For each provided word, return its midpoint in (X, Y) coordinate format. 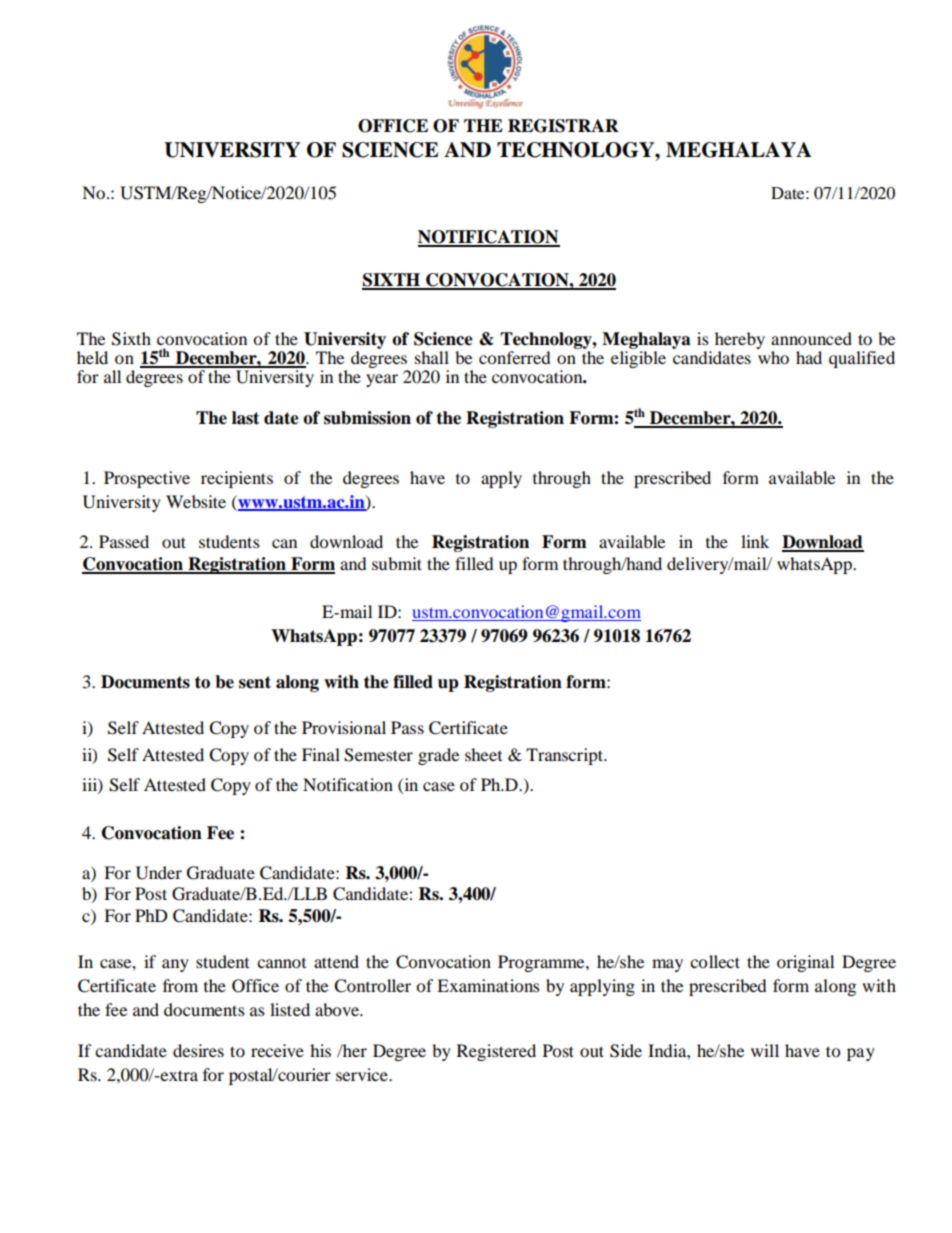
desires (198, 1050)
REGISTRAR (563, 126)
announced (811, 338)
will (765, 1050)
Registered (496, 1052)
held (92, 357)
